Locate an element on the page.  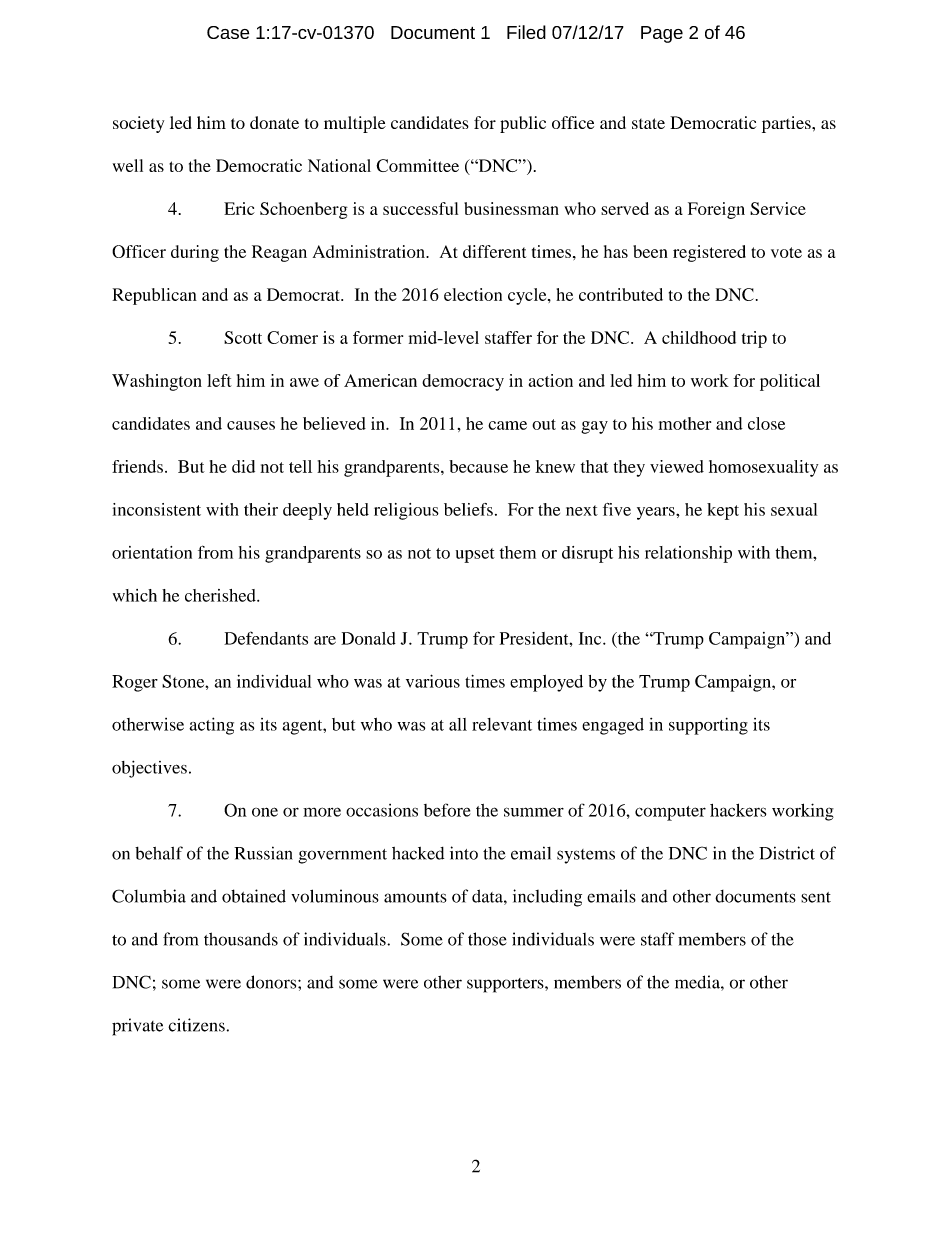
Filed is located at coordinates (526, 32).
